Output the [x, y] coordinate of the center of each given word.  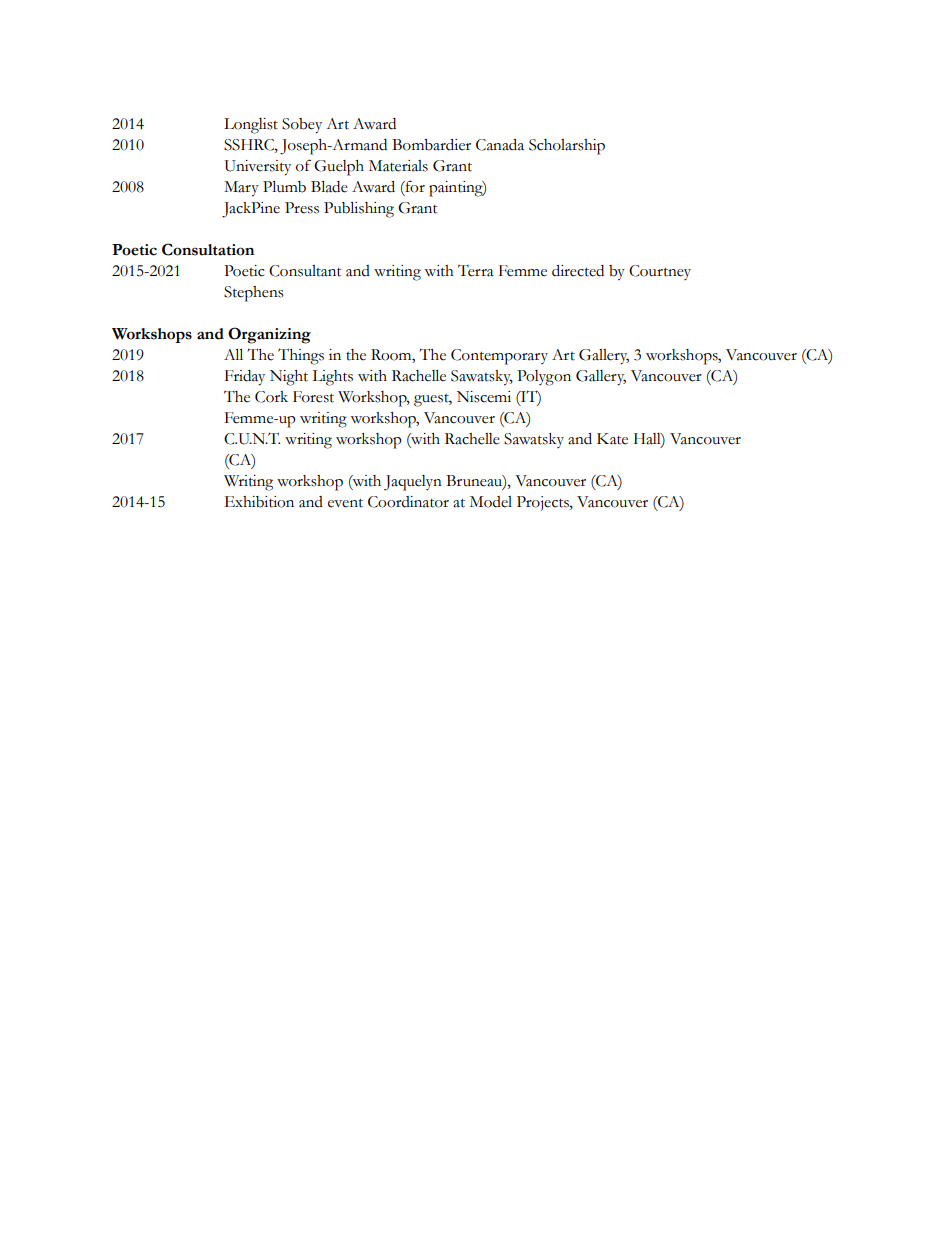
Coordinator [408, 502]
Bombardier [431, 145]
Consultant [305, 271]
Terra [476, 271]
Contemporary [499, 357]
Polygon [544, 378]
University [258, 168]
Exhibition [259, 502]
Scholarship [567, 147]
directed [578, 271]
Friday [245, 378]
